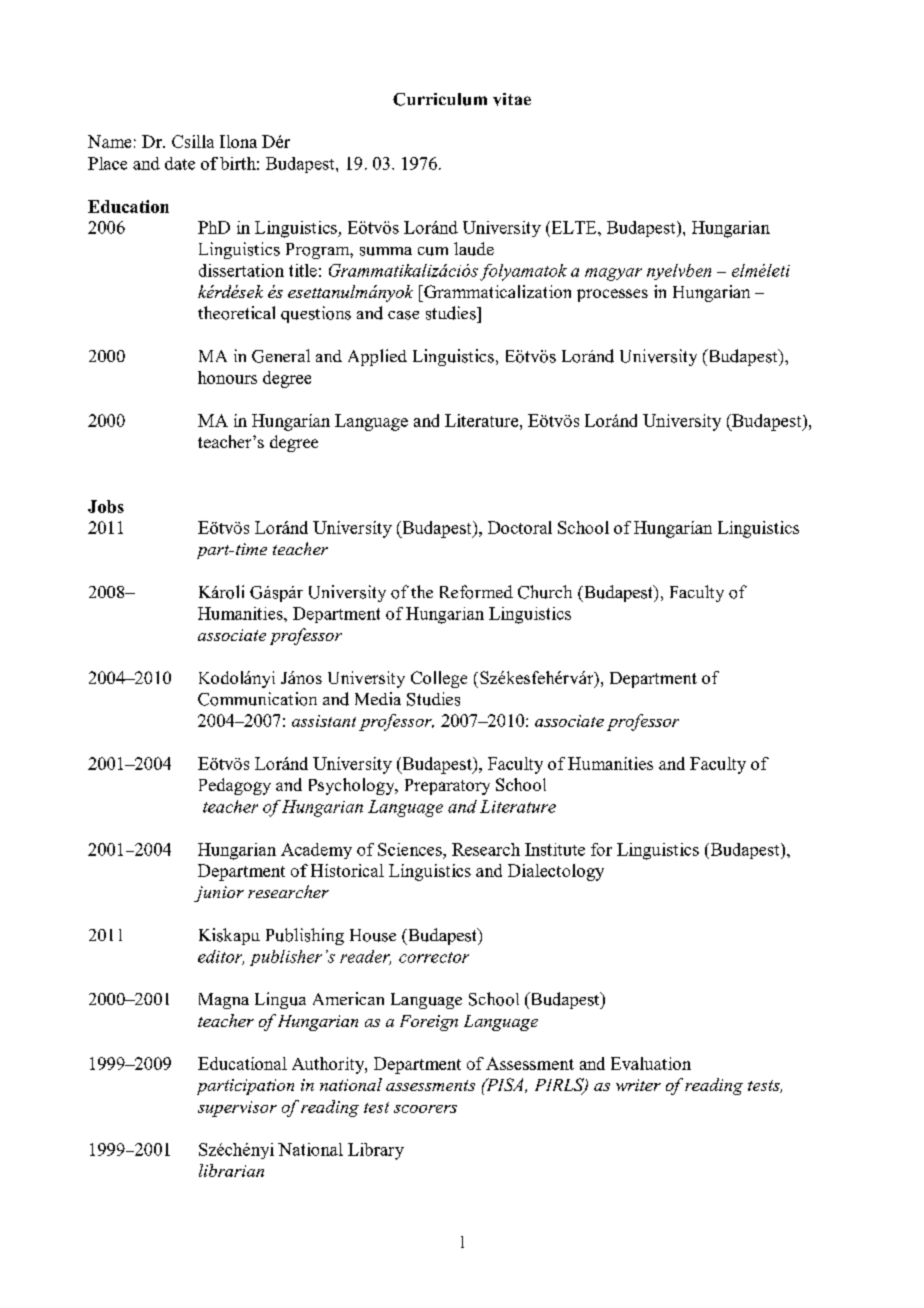 This image has width=924, height=1308. I want to click on Communication, so click(257, 699).
